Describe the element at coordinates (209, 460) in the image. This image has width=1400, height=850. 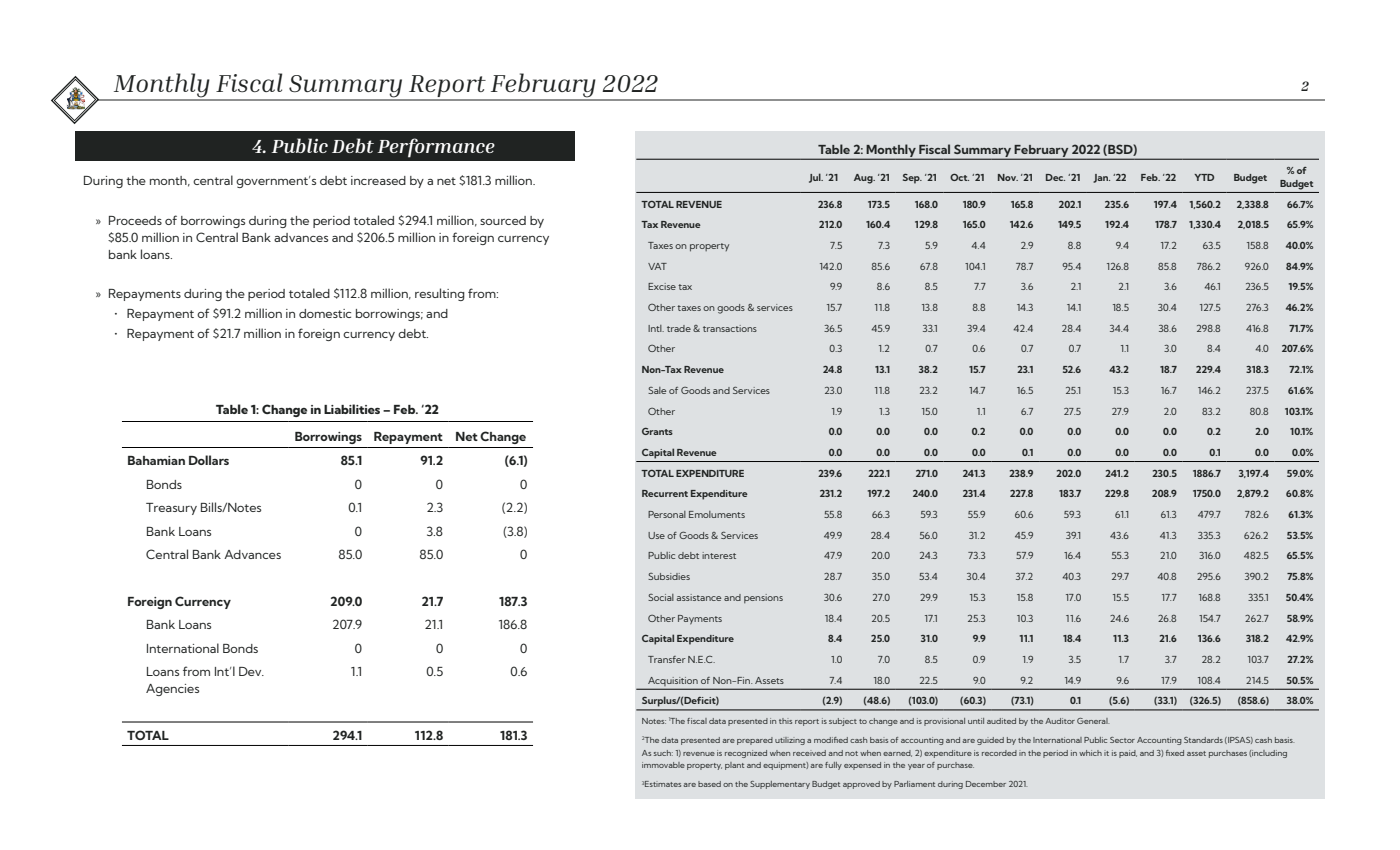
I see `Dollars` at that location.
